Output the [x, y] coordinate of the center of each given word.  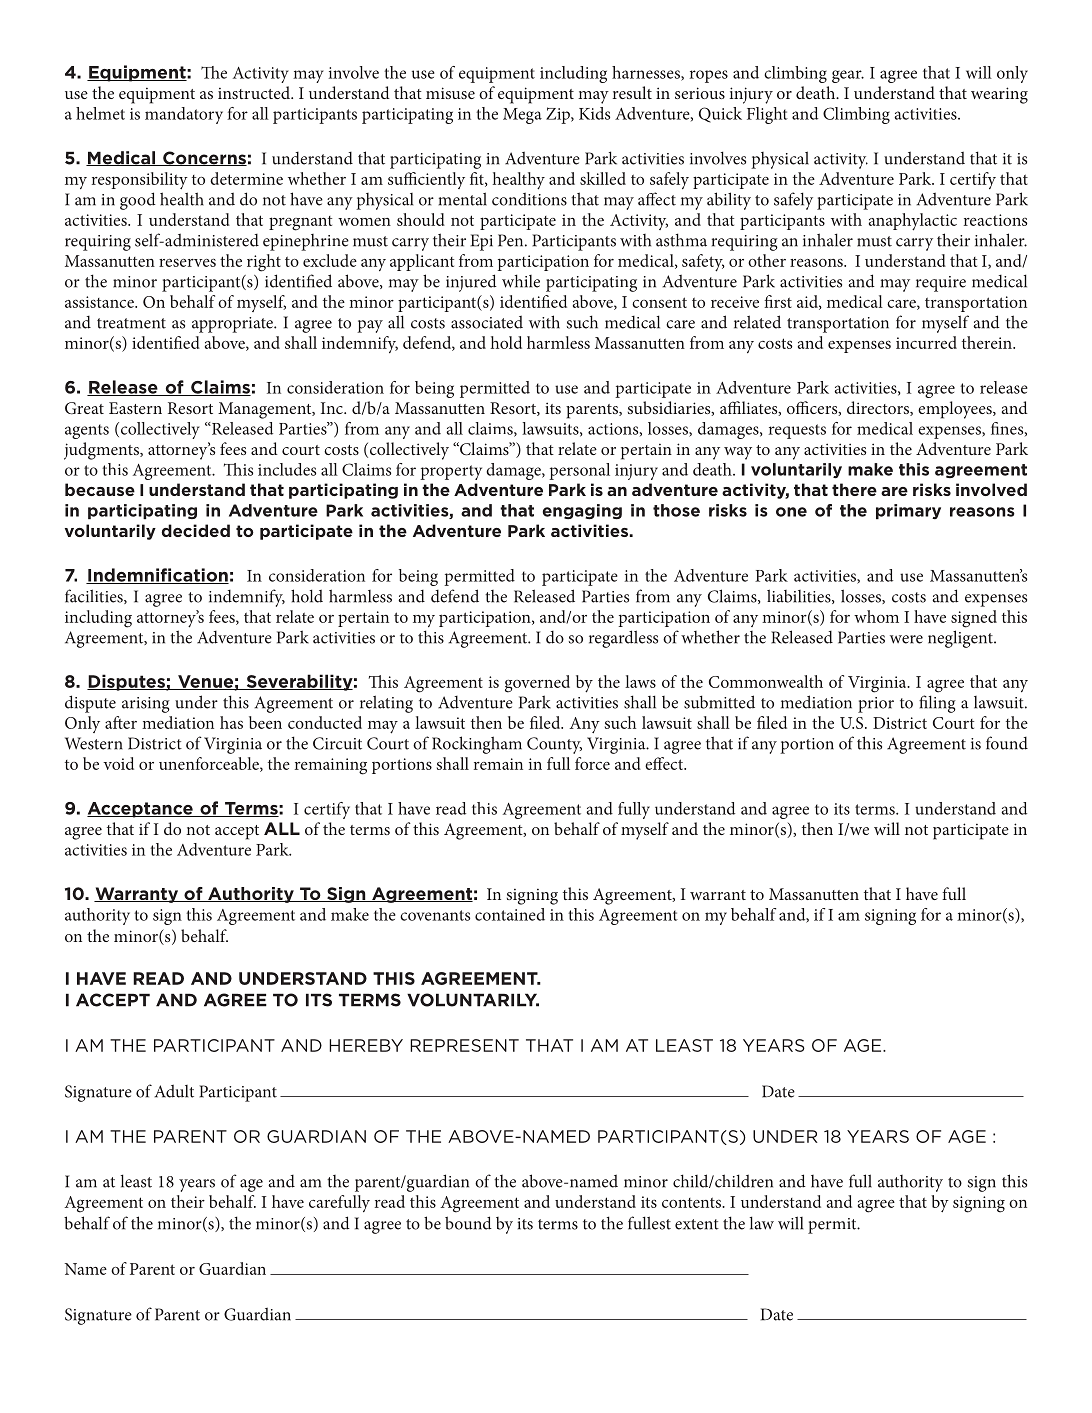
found [1007, 743]
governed [537, 684]
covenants [435, 915]
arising [146, 705]
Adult [174, 1091]
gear [848, 76]
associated [487, 322]
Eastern [135, 408]
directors [879, 408]
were [906, 639]
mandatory [184, 115]
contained [510, 914]
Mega [522, 116]
